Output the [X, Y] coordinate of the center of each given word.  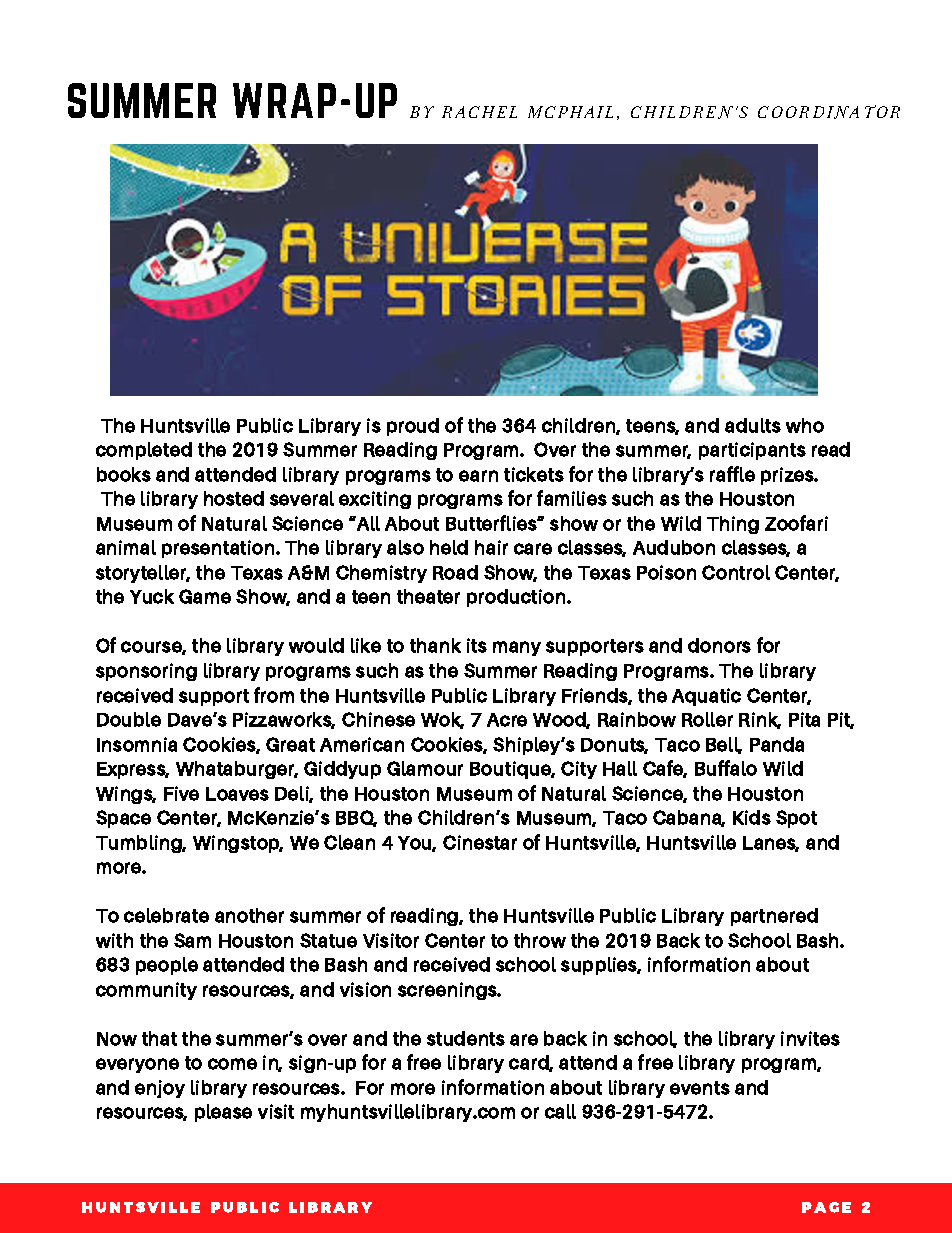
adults [753, 425]
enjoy [160, 1089]
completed [144, 451]
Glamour [425, 768]
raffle [732, 474]
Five [181, 793]
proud [413, 427]
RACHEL [479, 112]
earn [478, 476]
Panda [777, 744]
